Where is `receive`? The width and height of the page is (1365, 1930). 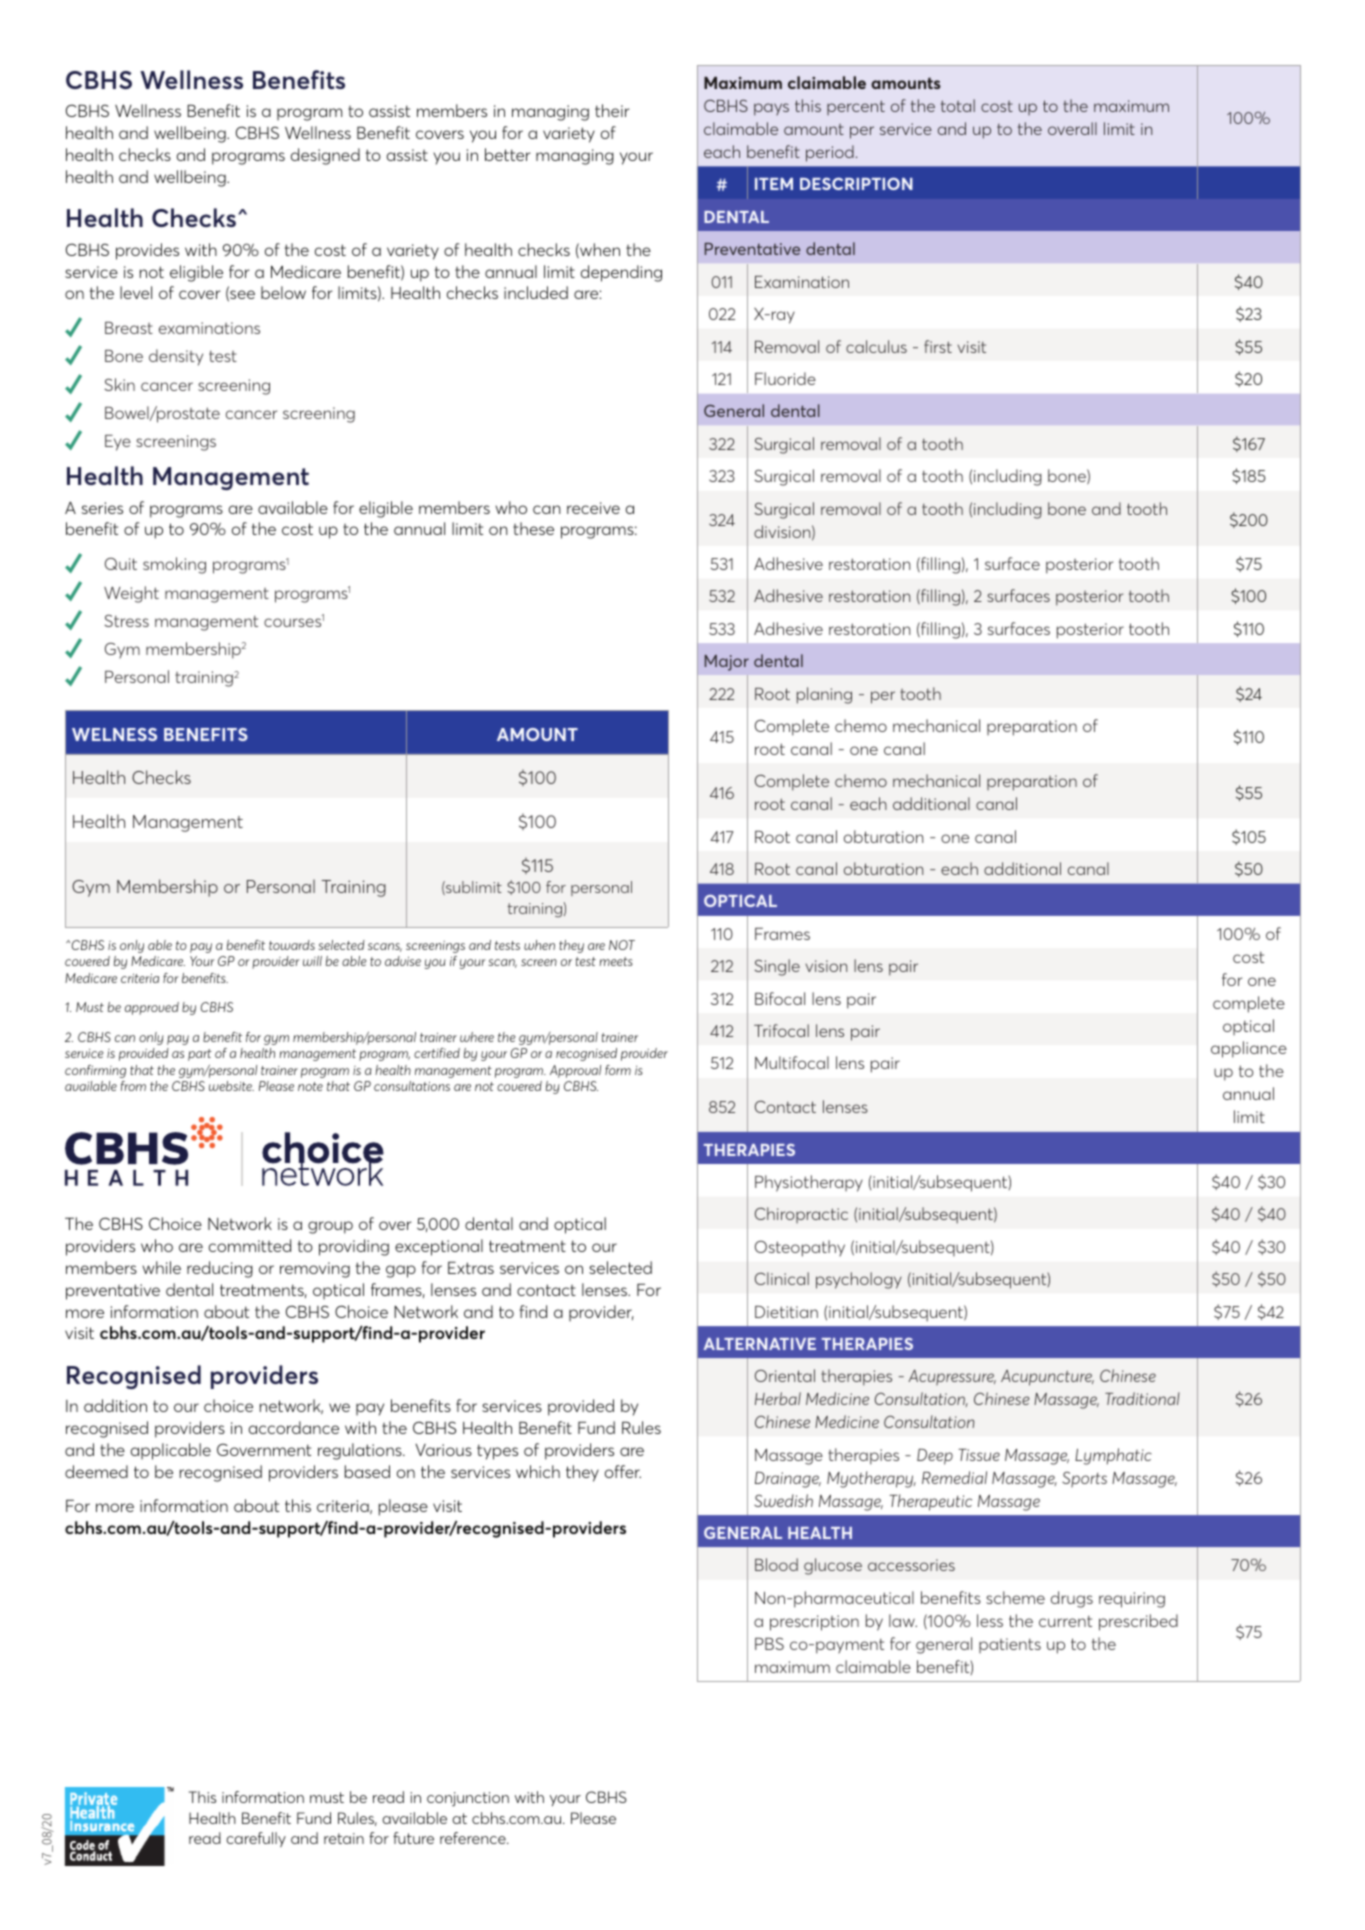
receive is located at coordinates (593, 508).
